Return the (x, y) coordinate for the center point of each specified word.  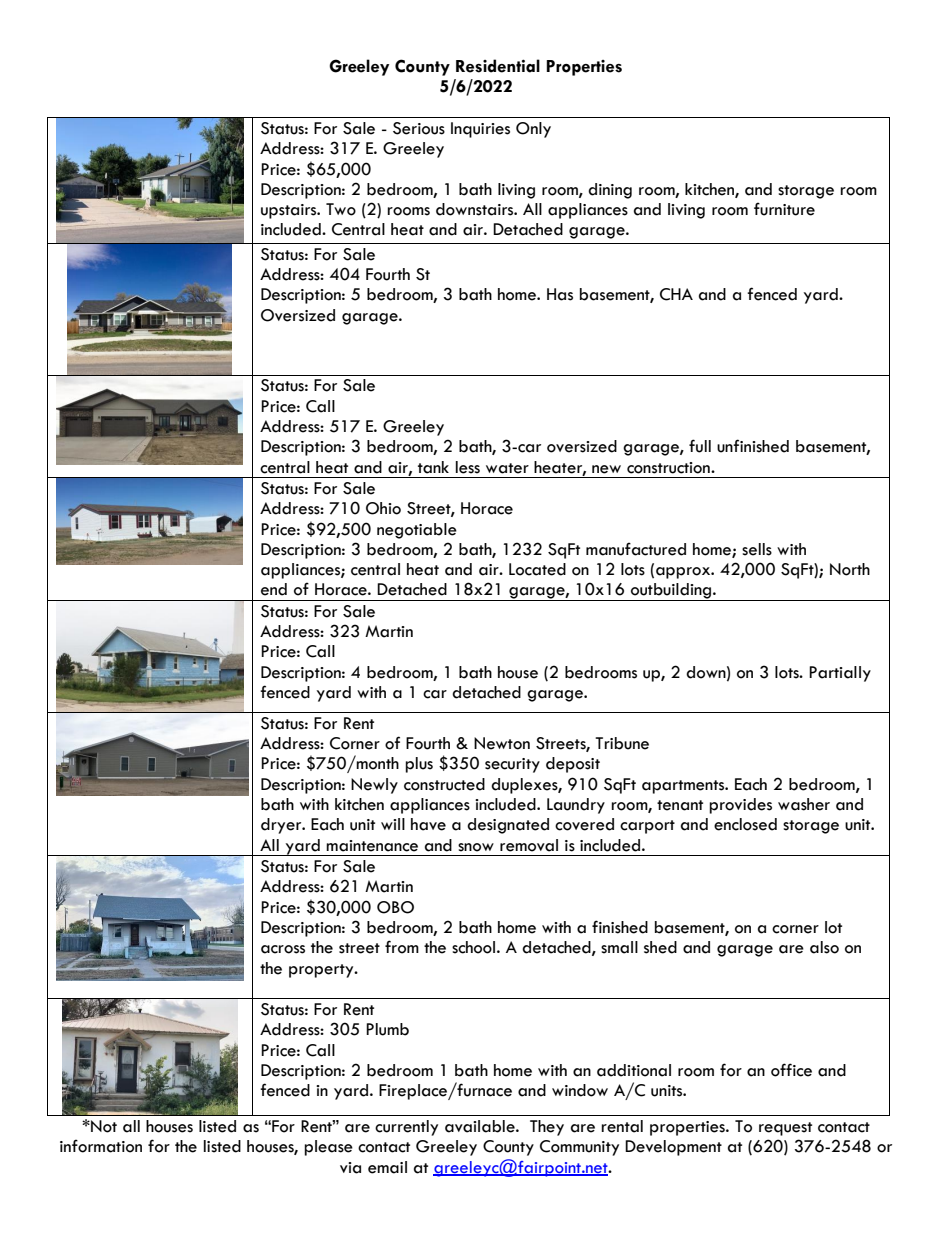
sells (757, 549)
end (274, 589)
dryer (282, 826)
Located (537, 569)
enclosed (745, 824)
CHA (676, 294)
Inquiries (480, 130)
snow (476, 847)
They (547, 1128)
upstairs (290, 211)
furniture (784, 209)
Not (103, 1126)
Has (560, 294)
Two (341, 209)
